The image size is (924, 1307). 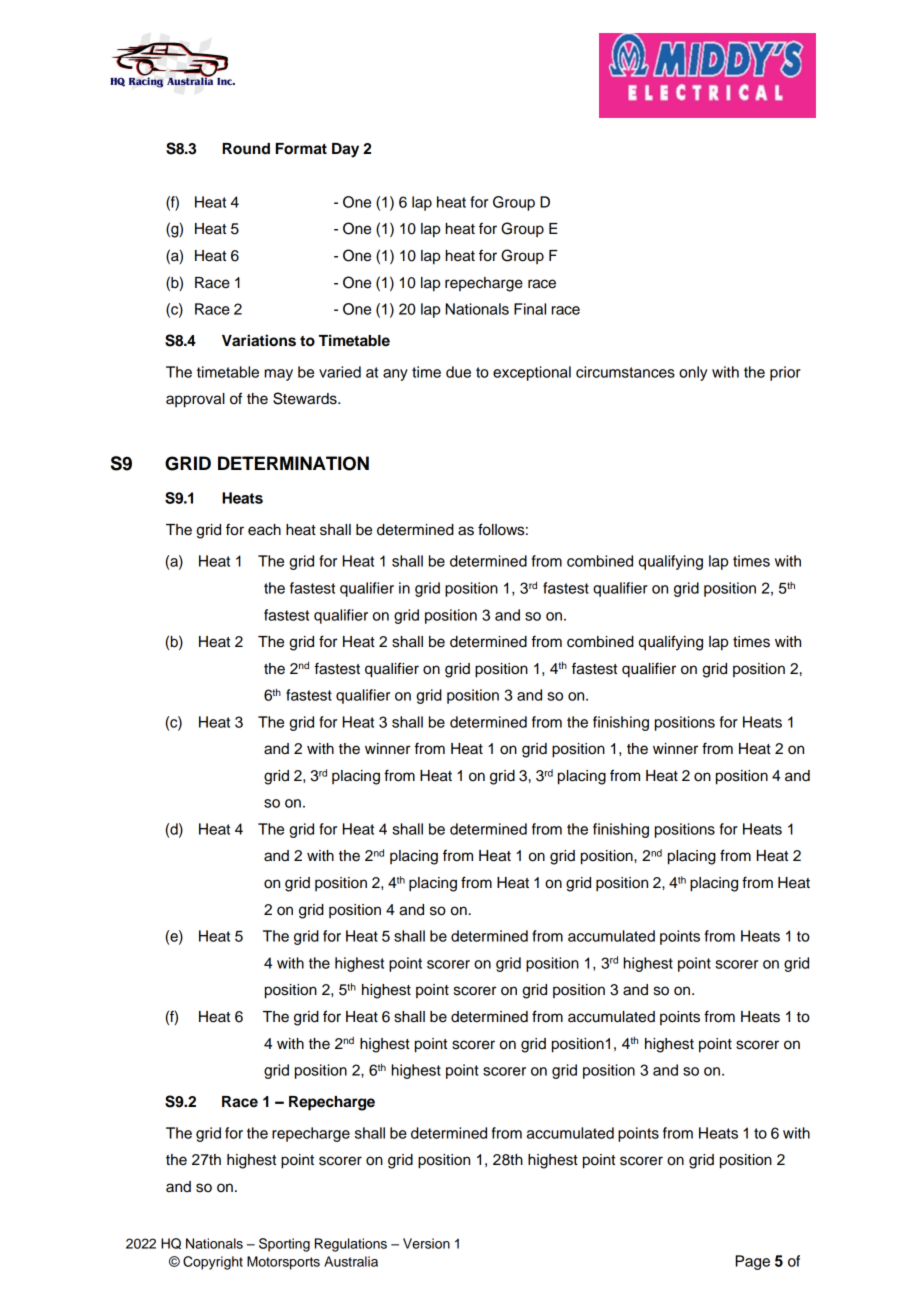 What do you see at coordinates (284, 1245) in the screenshot?
I see `Sporting` at bounding box center [284, 1245].
